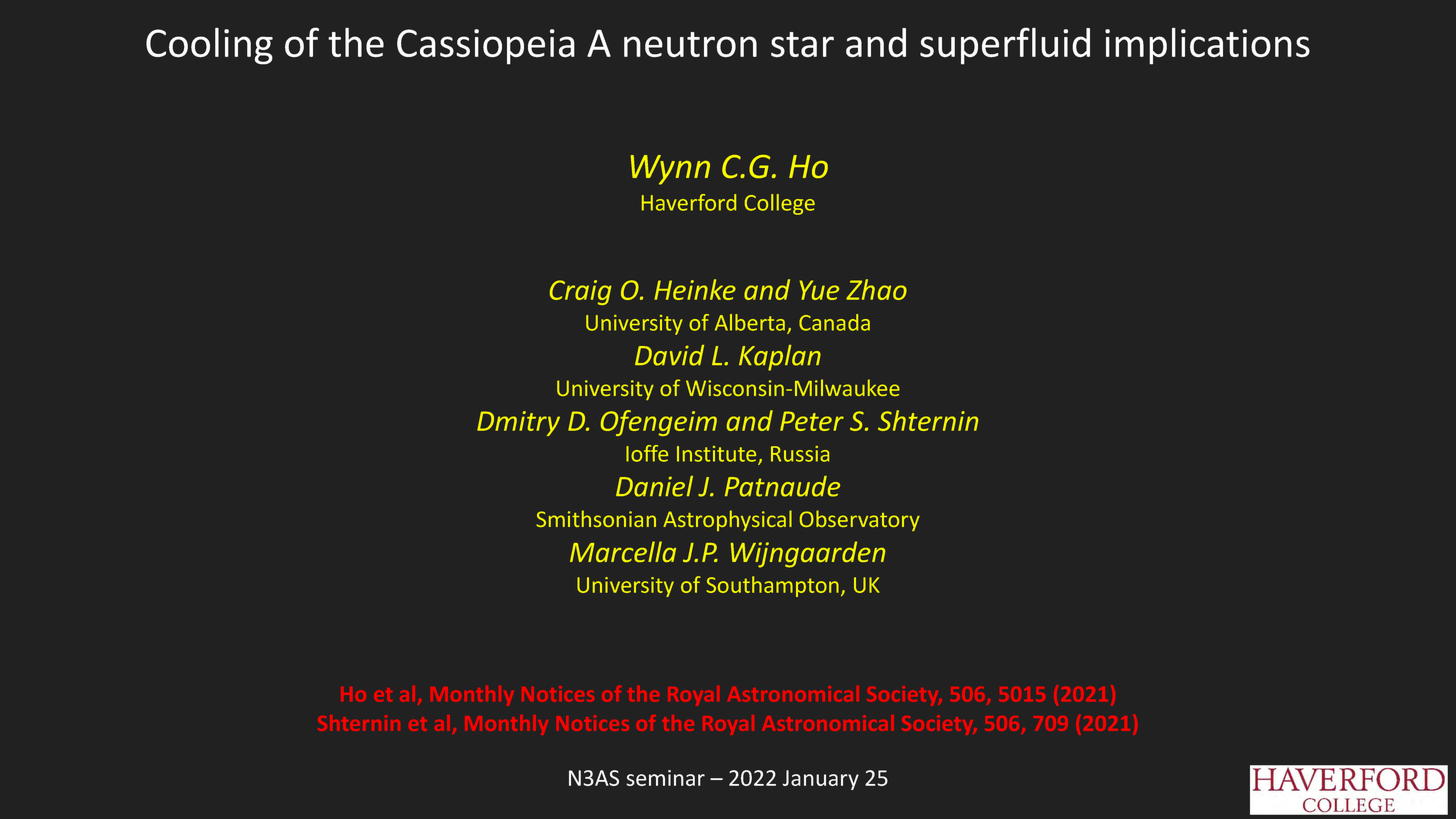  Describe the element at coordinates (1005, 46) in the document. I see `superfluid` at that location.
